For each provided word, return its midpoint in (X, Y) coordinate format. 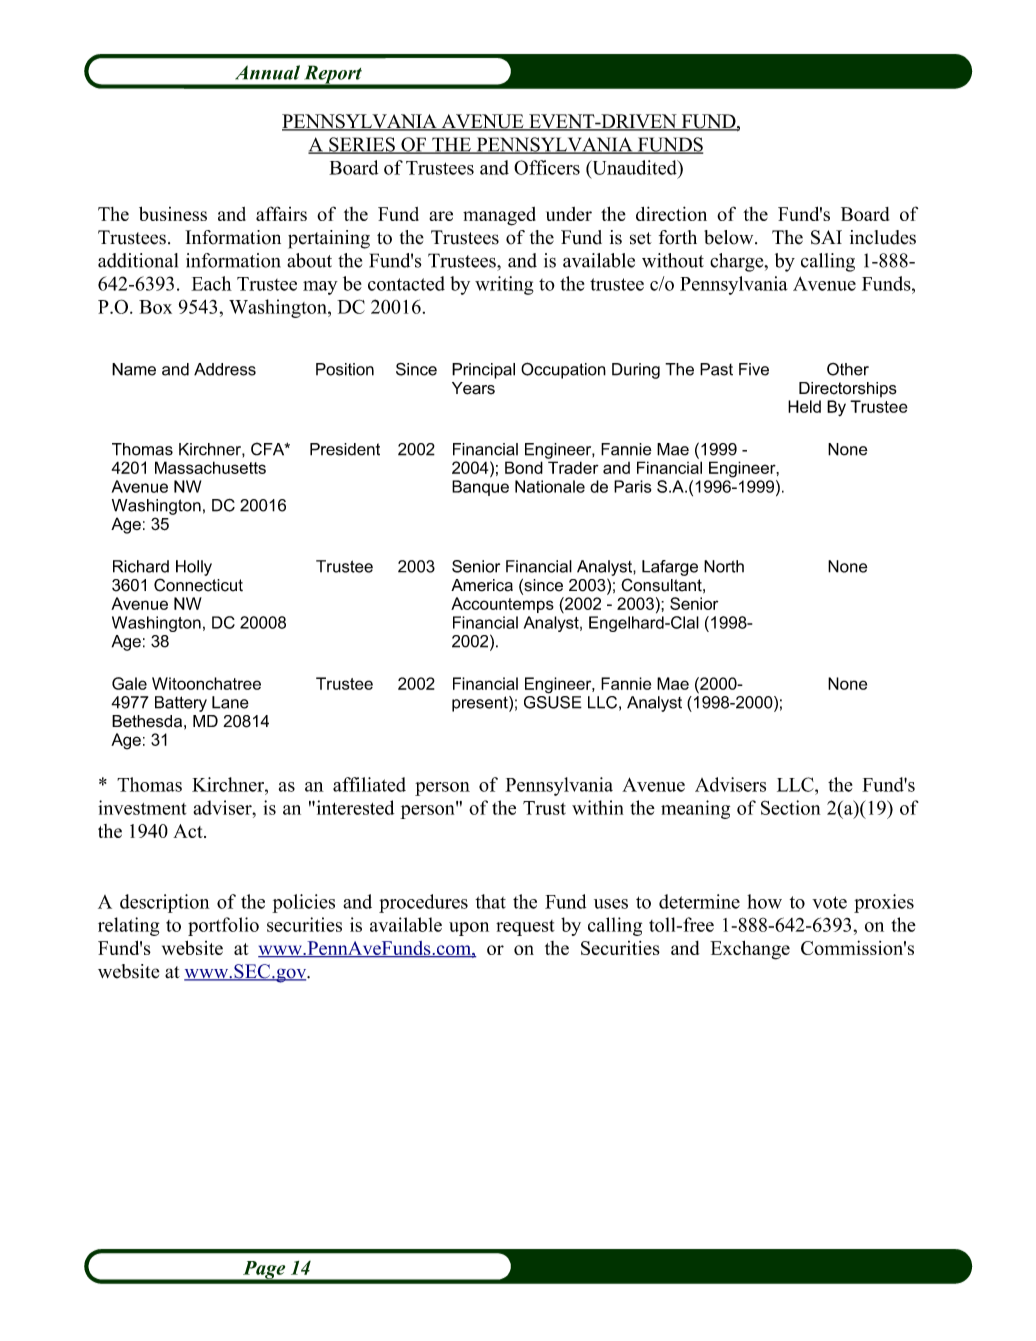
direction (671, 213)
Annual (267, 72)
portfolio (223, 926)
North (724, 566)
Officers (547, 167)
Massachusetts (210, 467)
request (525, 928)
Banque (480, 488)
